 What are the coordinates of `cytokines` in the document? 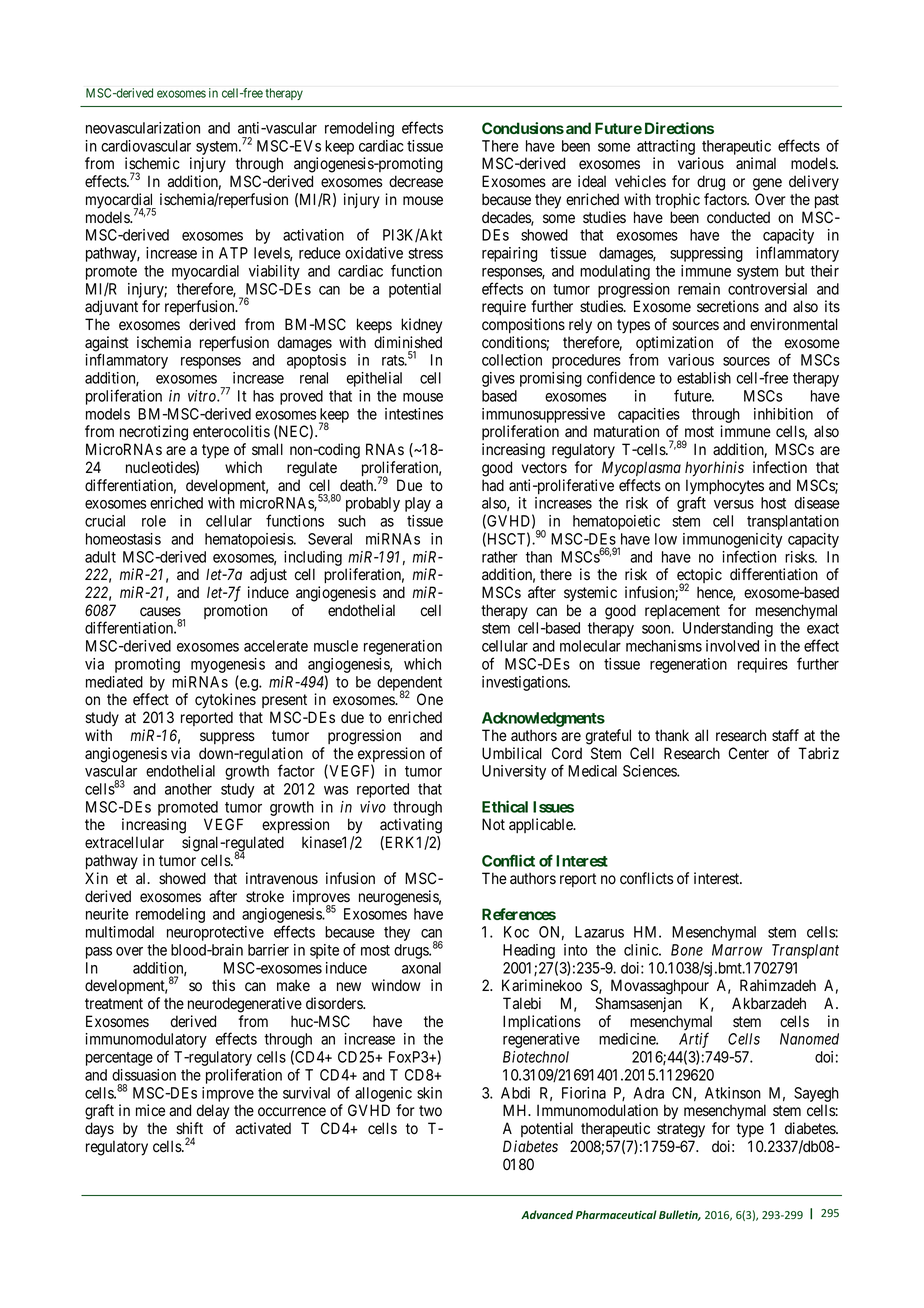 It's located at (225, 701).
